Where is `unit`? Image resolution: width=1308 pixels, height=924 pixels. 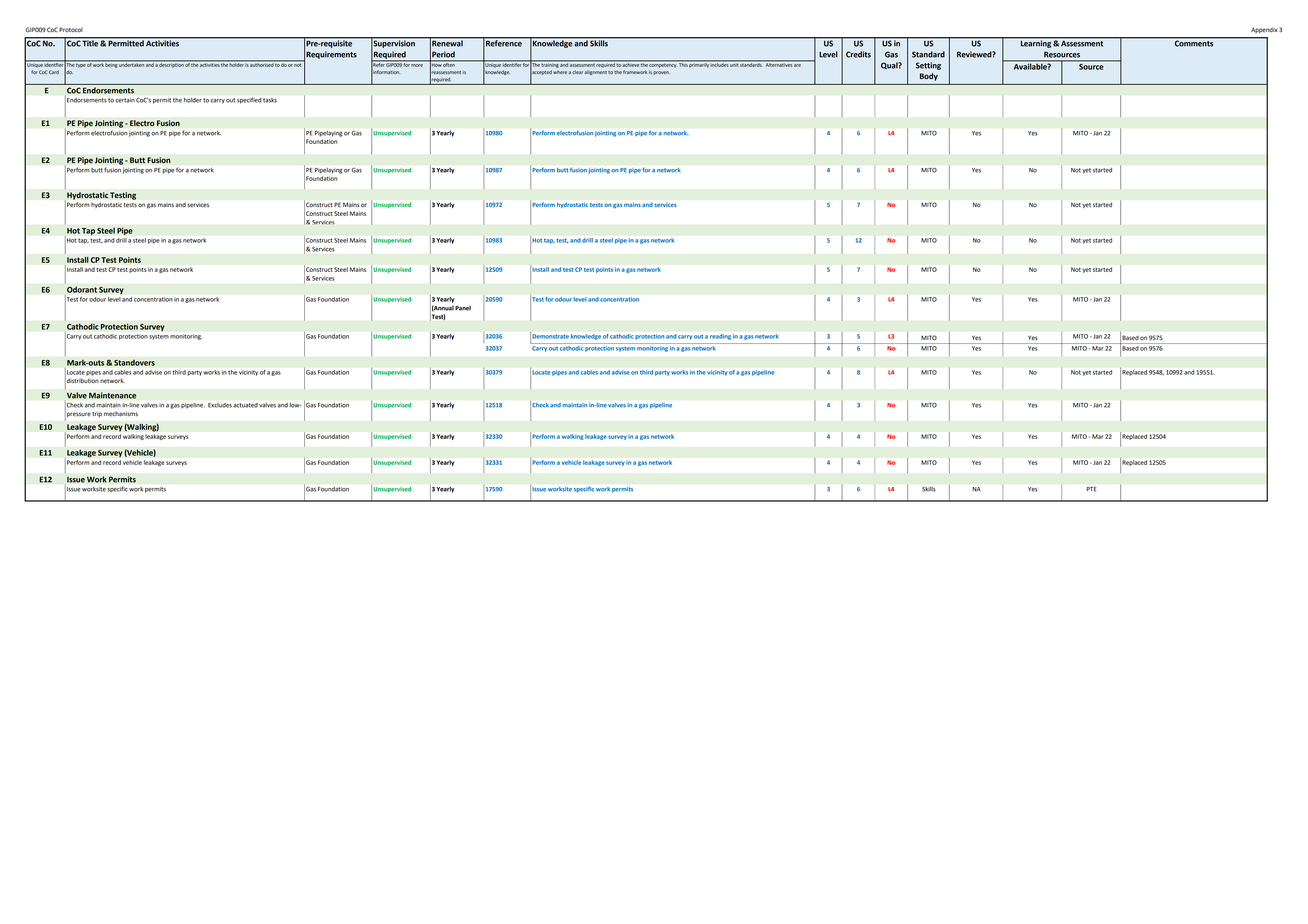 unit is located at coordinates (734, 64).
